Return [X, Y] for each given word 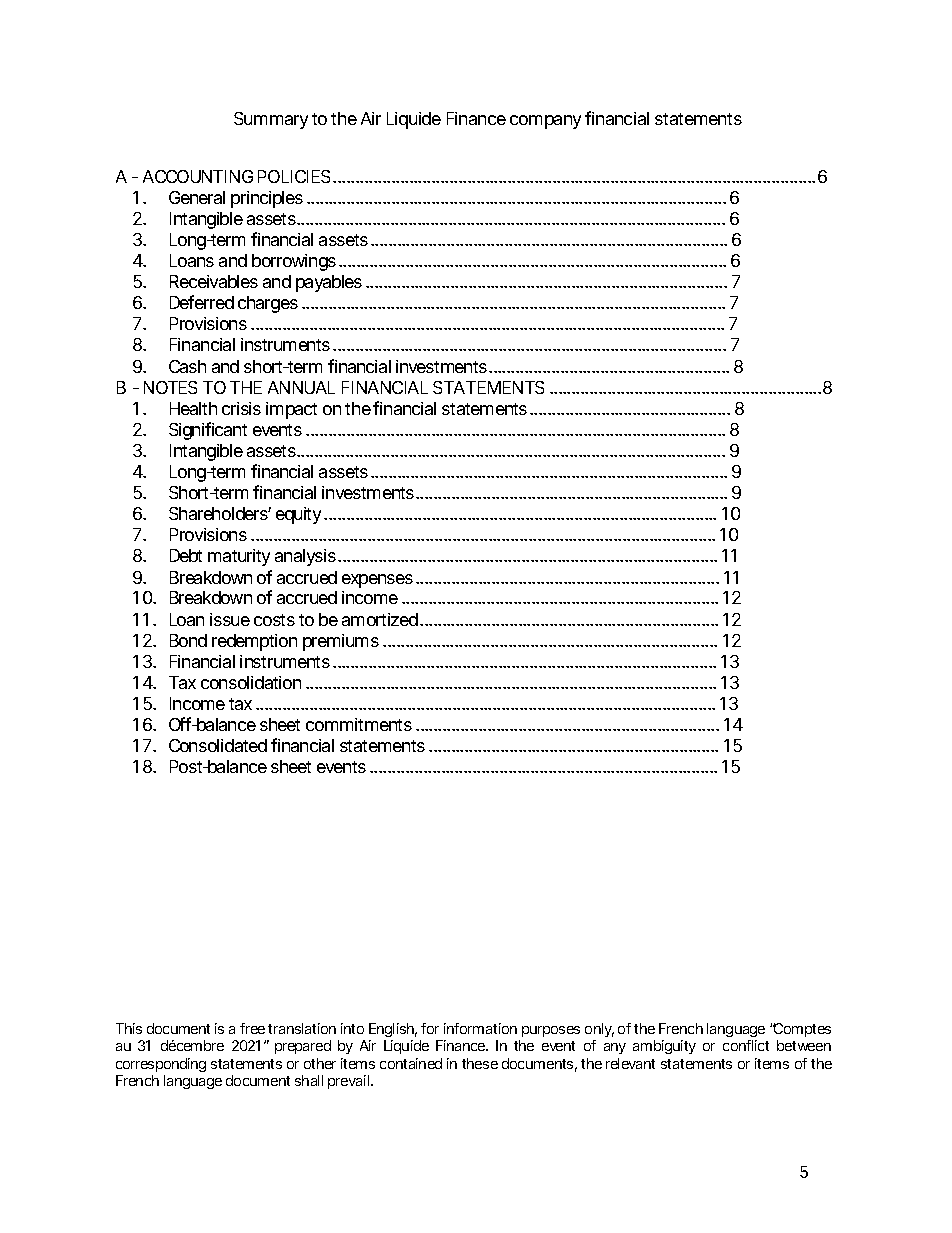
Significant [208, 431]
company [545, 122]
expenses [377, 581]
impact [291, 410]
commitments [359, 724]
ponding [181, 1065]
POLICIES [294, 176]
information [480, 1028]
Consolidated [218, 745]
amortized [380, 619]
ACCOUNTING [198, 176]
